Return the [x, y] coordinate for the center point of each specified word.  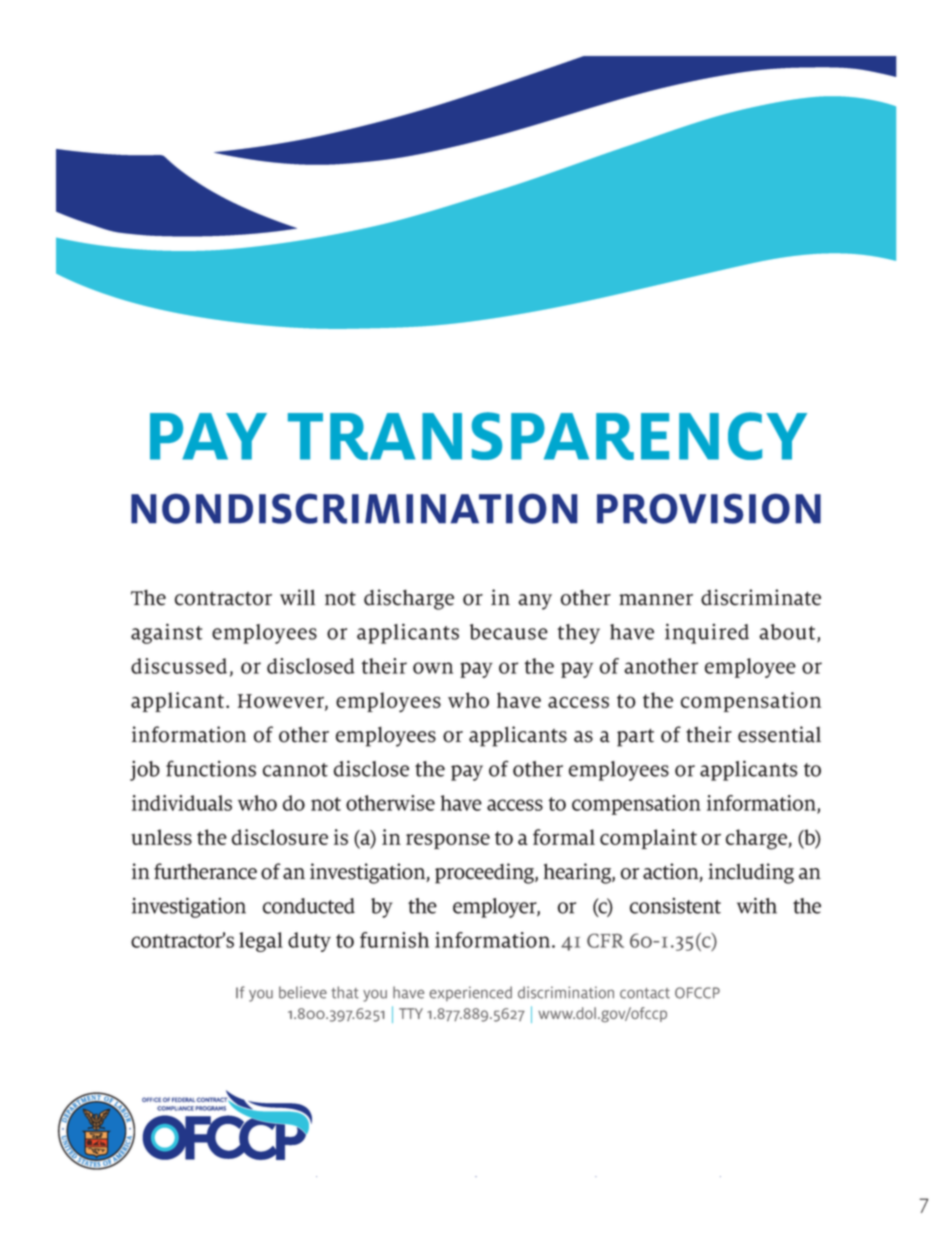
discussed [179, 666]
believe [303, 992]
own [433, 668]
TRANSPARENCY [547, 436]
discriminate [761, 597]
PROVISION [709, 508]
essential [779, 734]
